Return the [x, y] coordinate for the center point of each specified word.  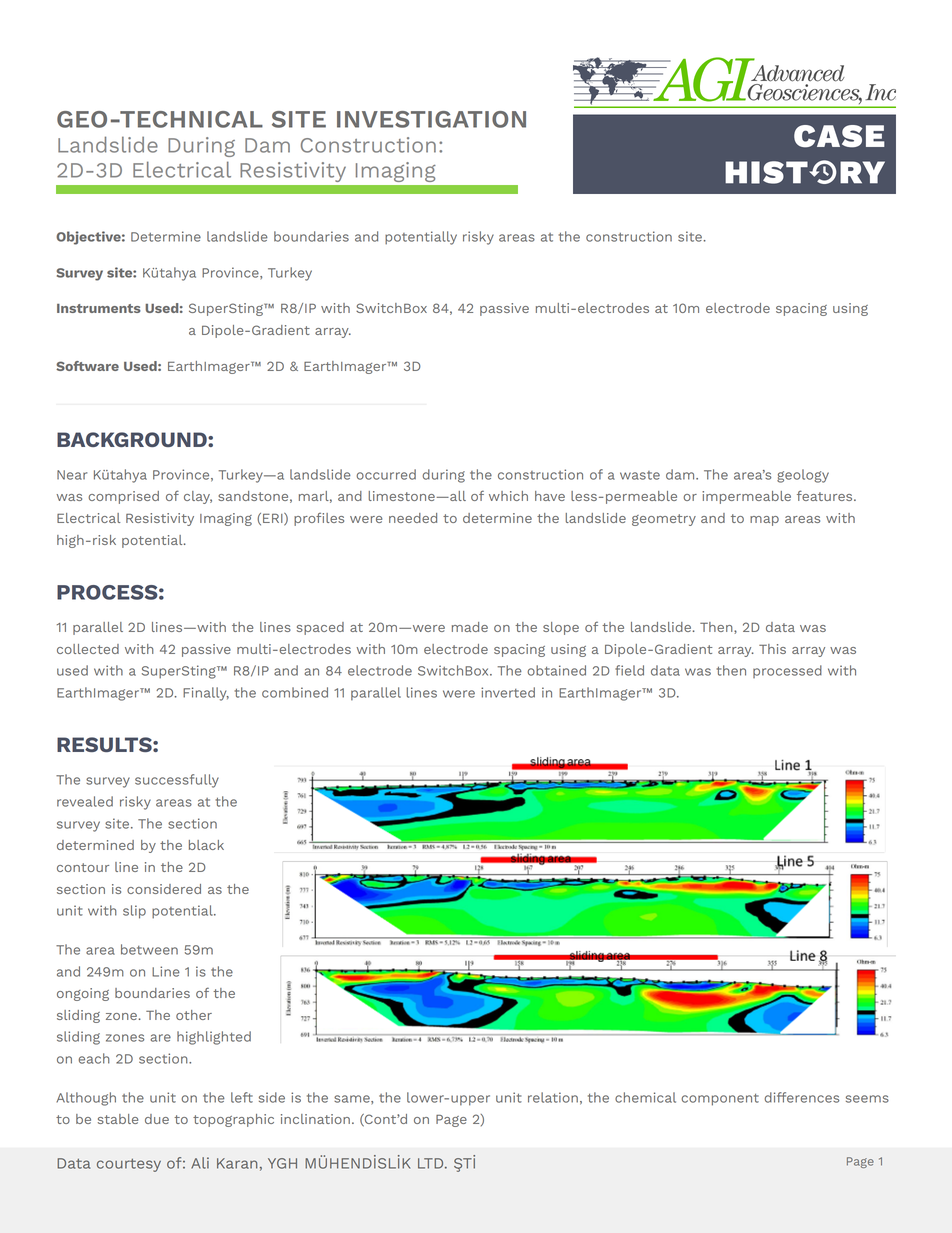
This [772, 649]
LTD [432, 1163]
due [157, 1119]
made [470, 627]
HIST [767, 172]
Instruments [99, 308]
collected [88, 649]
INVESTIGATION [431, 119]
